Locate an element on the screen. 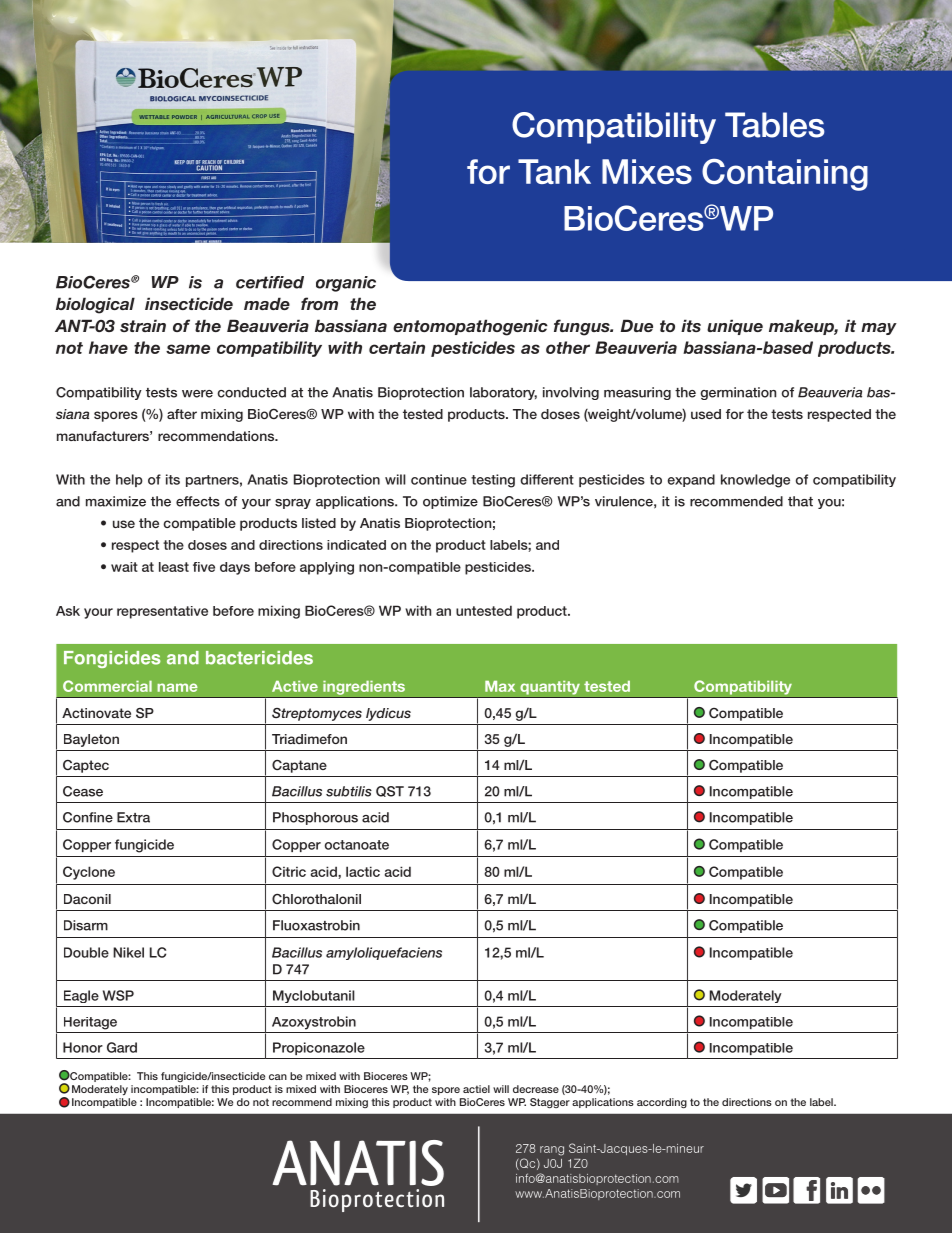  help is located at coordinates (129, 480).
